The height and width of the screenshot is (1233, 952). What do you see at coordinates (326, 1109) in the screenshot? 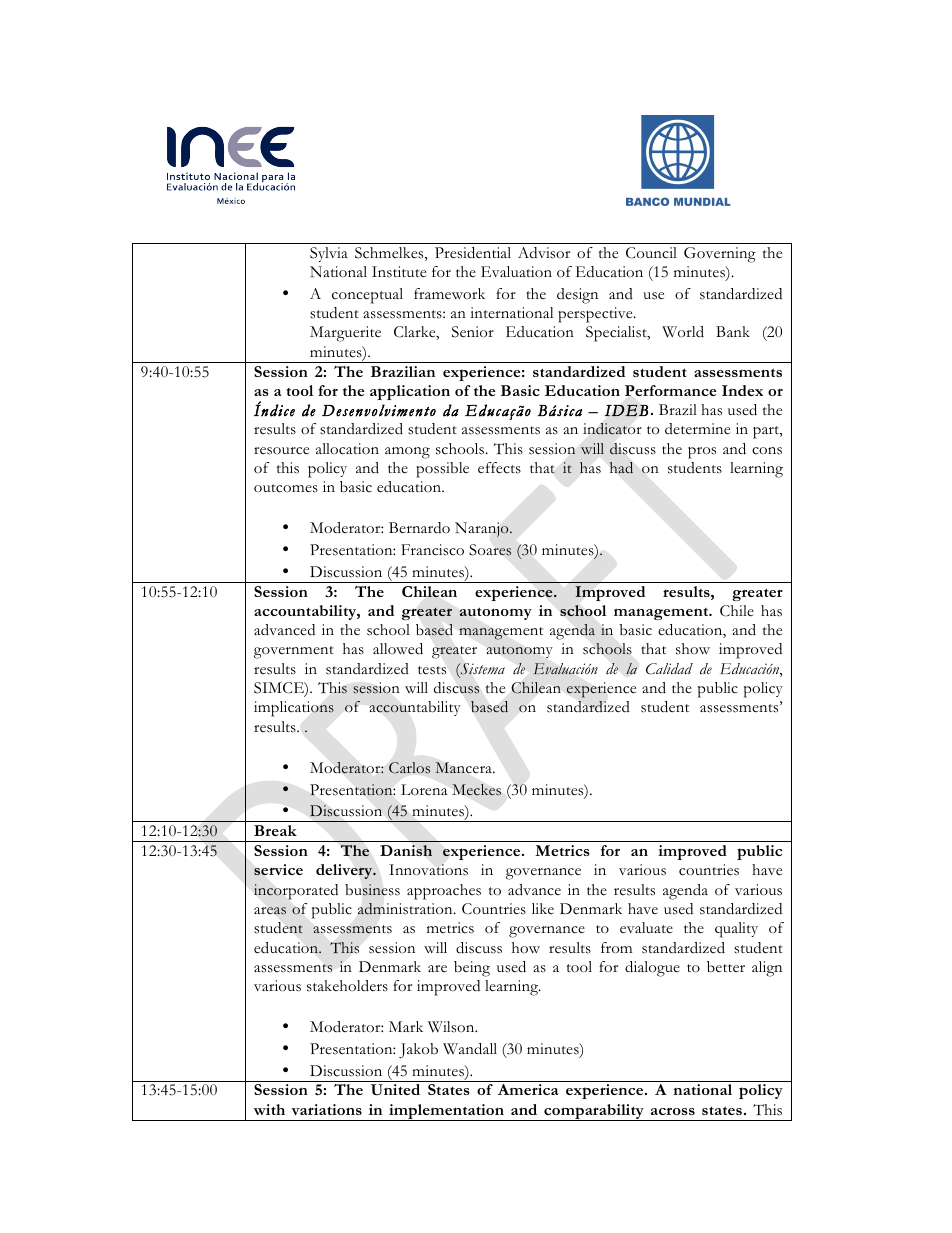
I see `variations` at bounding box center [326, 1109].
